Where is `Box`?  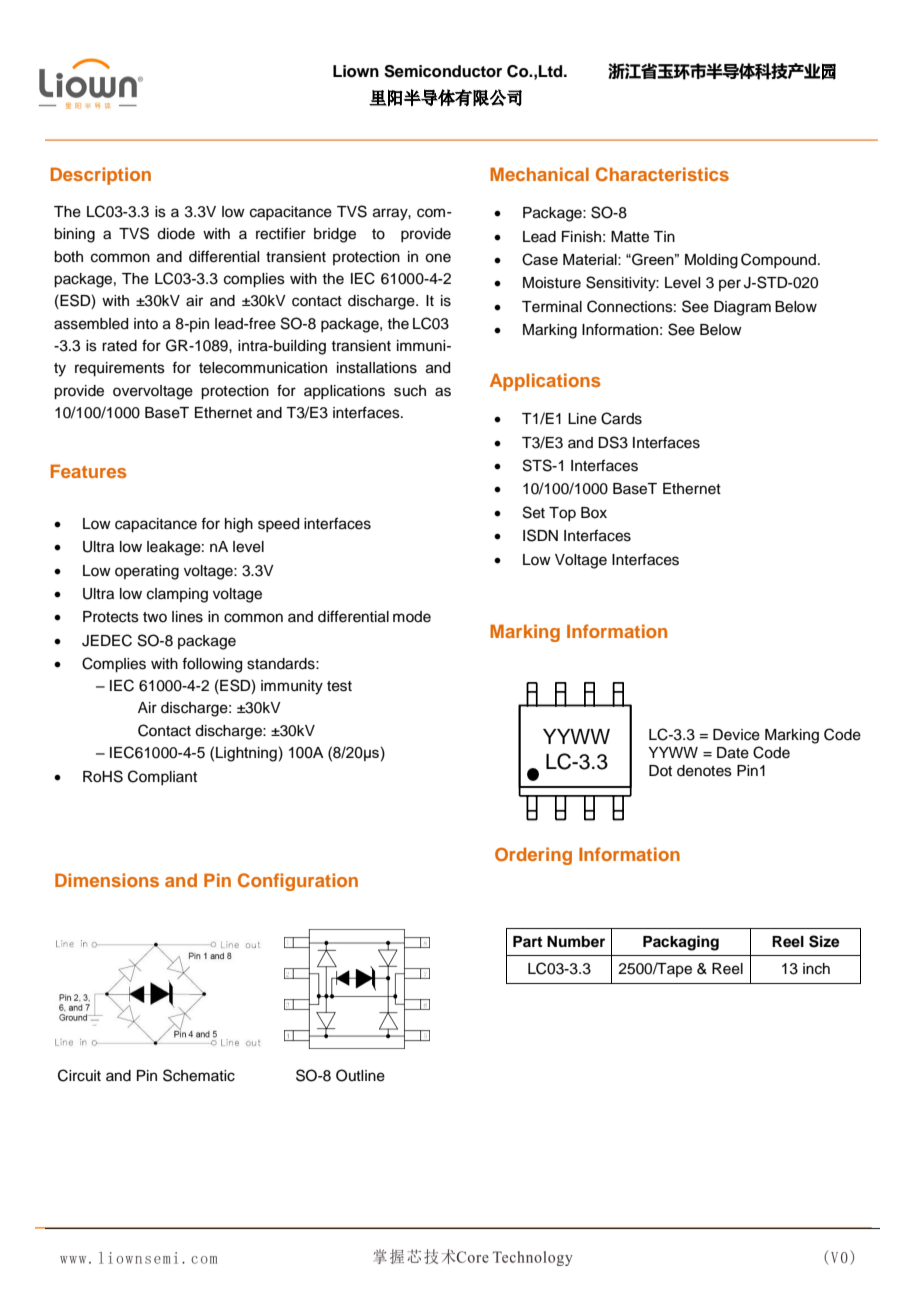 Box is located at coordinates (594, 512).
